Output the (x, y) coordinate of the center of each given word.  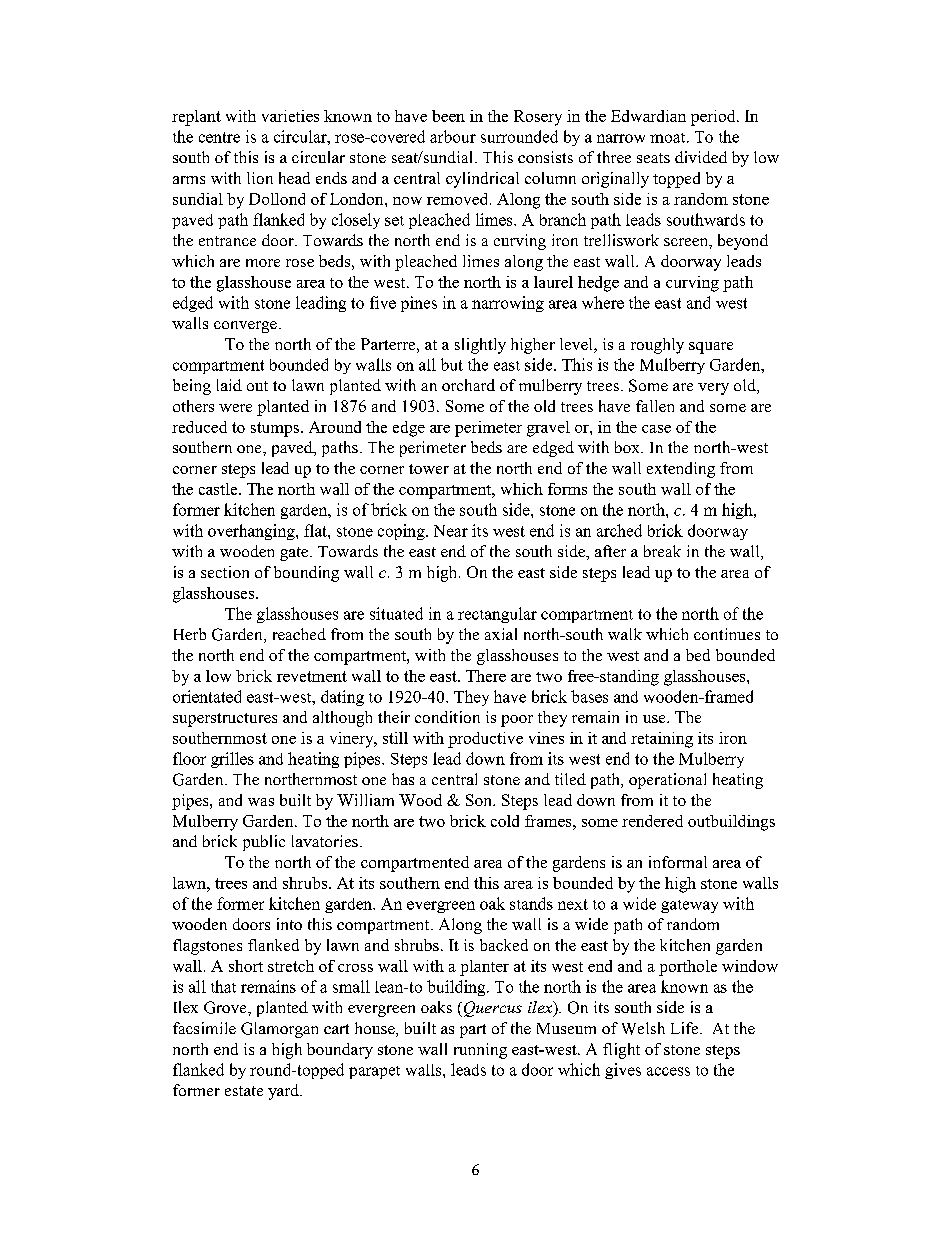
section (225, 572)
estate (244, 1091)
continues (727, 634)
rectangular (497, 615)
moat (669, 138)
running (480, 1051)
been (448, 116)
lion (260, 178)
